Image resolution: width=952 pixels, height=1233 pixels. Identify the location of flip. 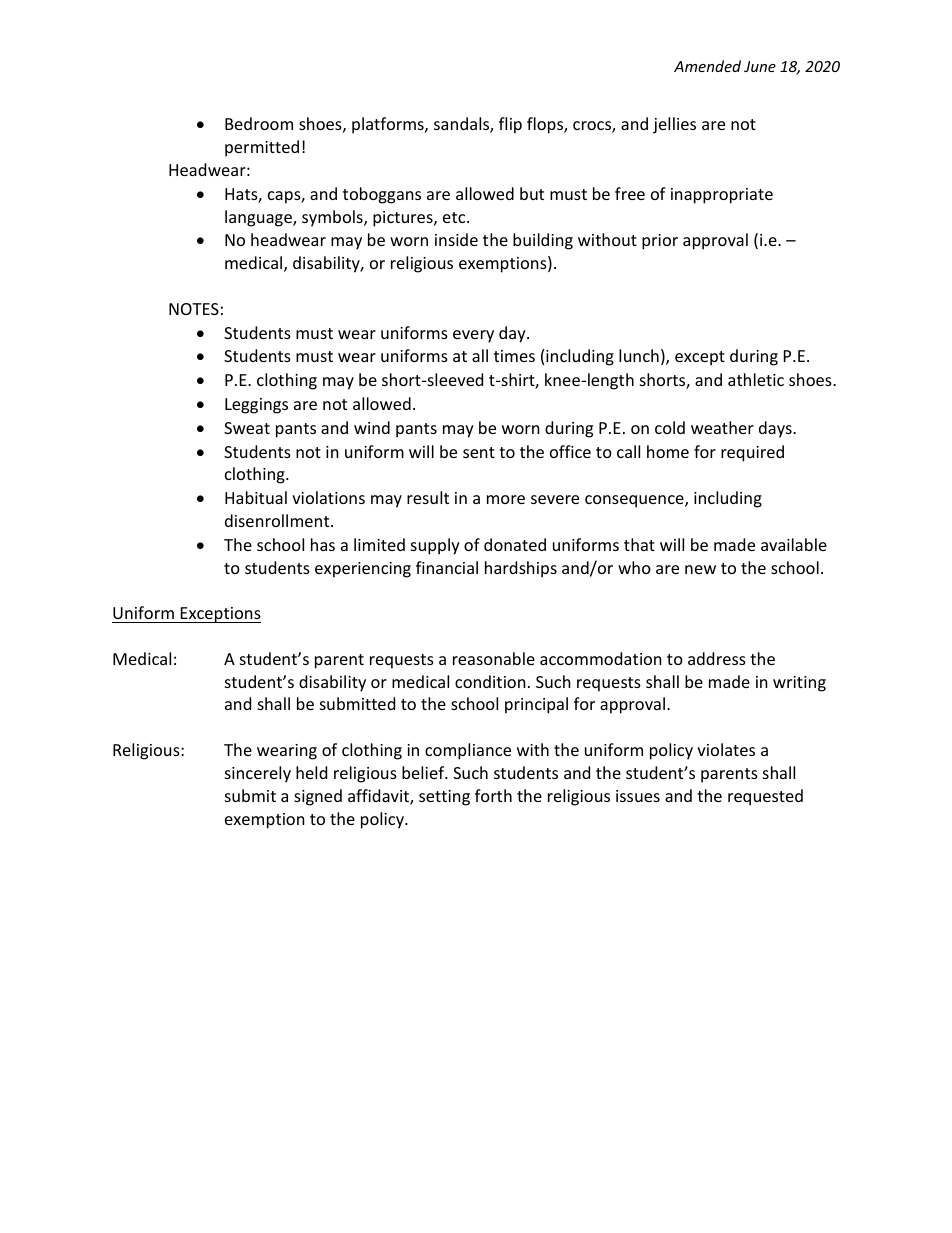
(510, 125).
